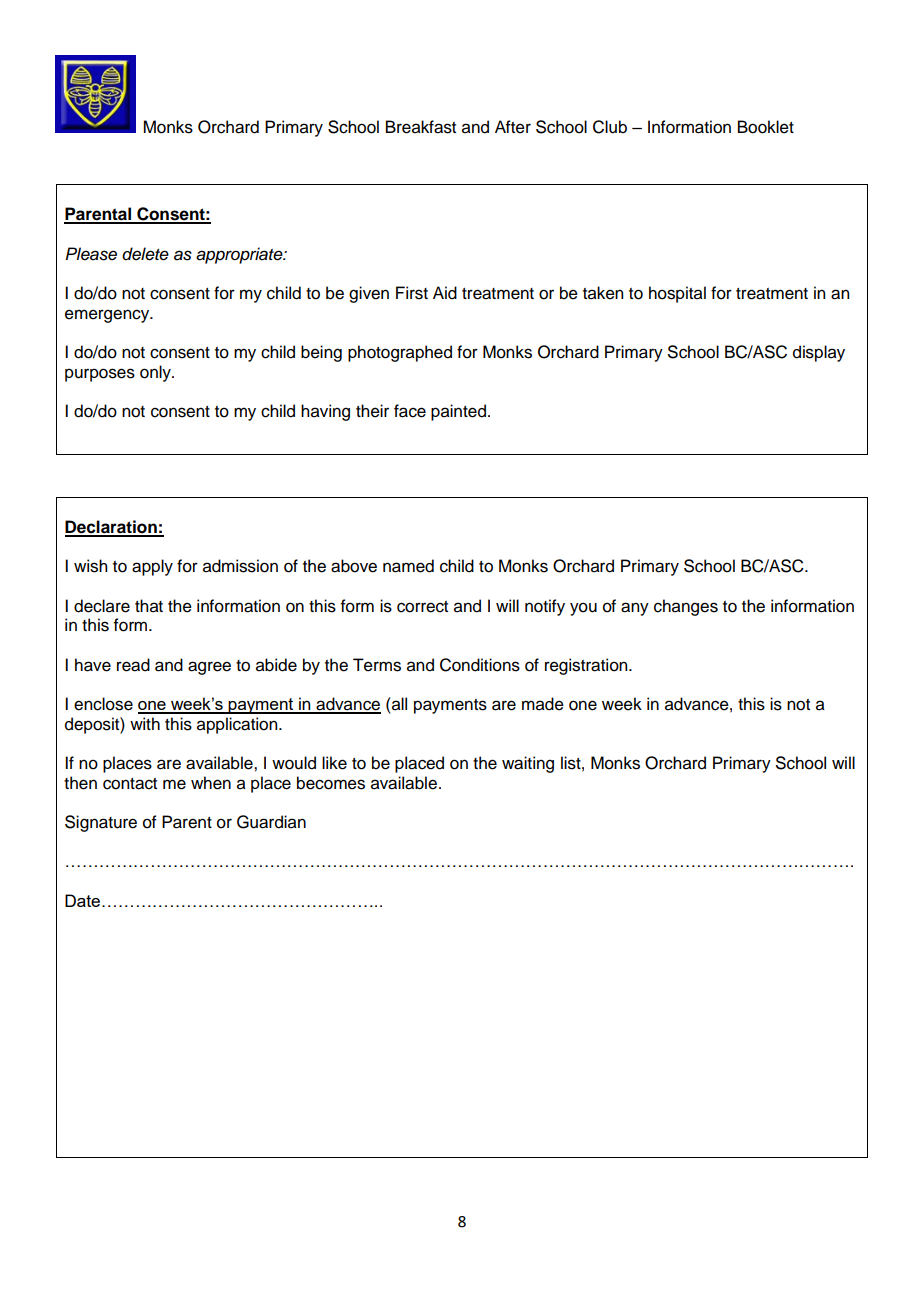 Image resolution: width=924 pixels, height=1308 pixels. I want to click on delete, so click(145, 254).
